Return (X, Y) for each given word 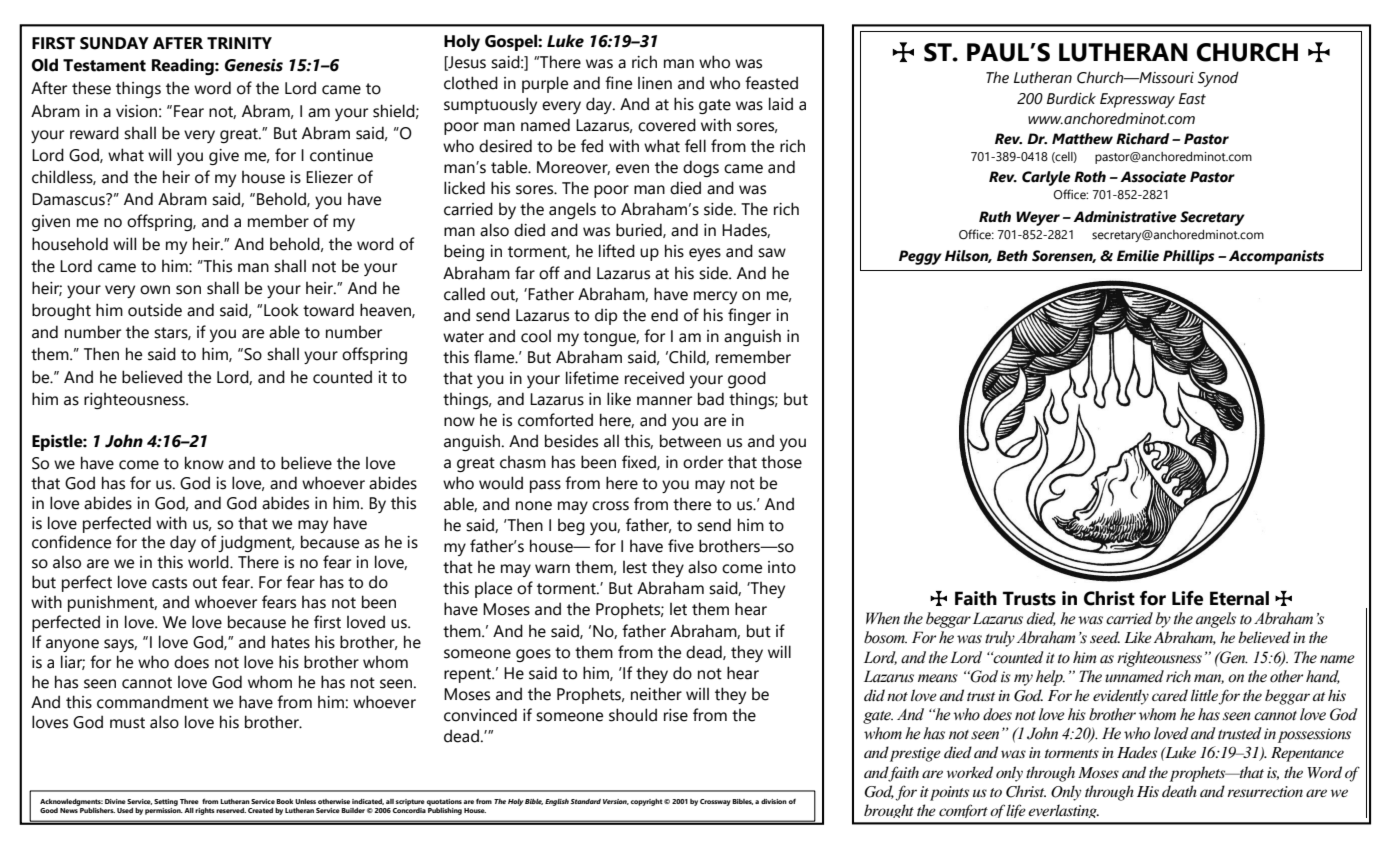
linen (655, 83)
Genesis (254, 65)
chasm (523, 462)
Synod (1218, 79)
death (1179, 791)
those (781, 462)
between (690, 441)
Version (616, 802)
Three (189, 801)
